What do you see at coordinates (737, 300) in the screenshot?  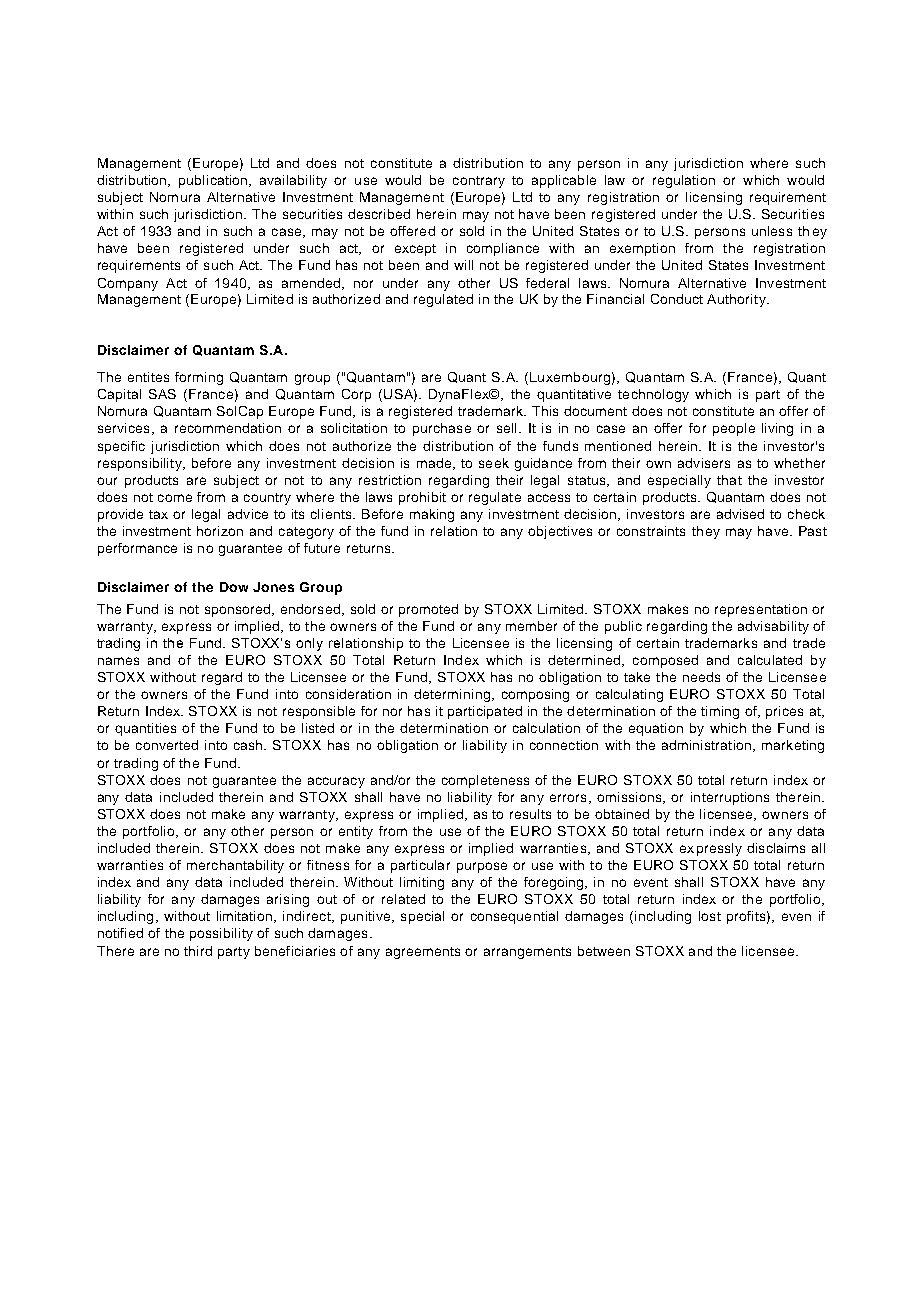 I see `Authority` at bounding box center [737, 300].
